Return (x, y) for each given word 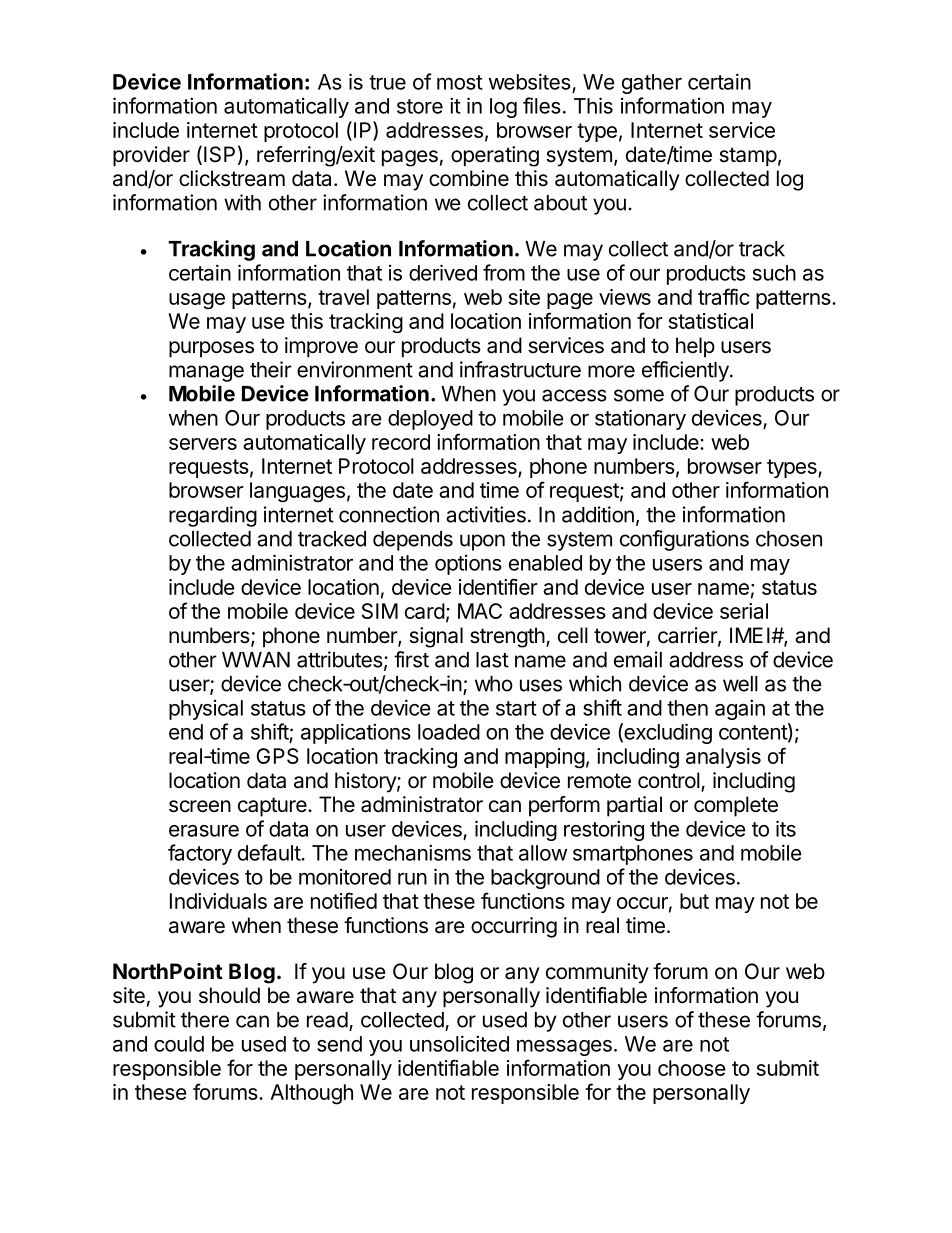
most (460, 82)
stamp (748, 157)
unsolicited (459, 1043)
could (179, 1044)
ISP (219, 154)
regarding (213, 516)
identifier (498, 586)
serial (744, 611)
